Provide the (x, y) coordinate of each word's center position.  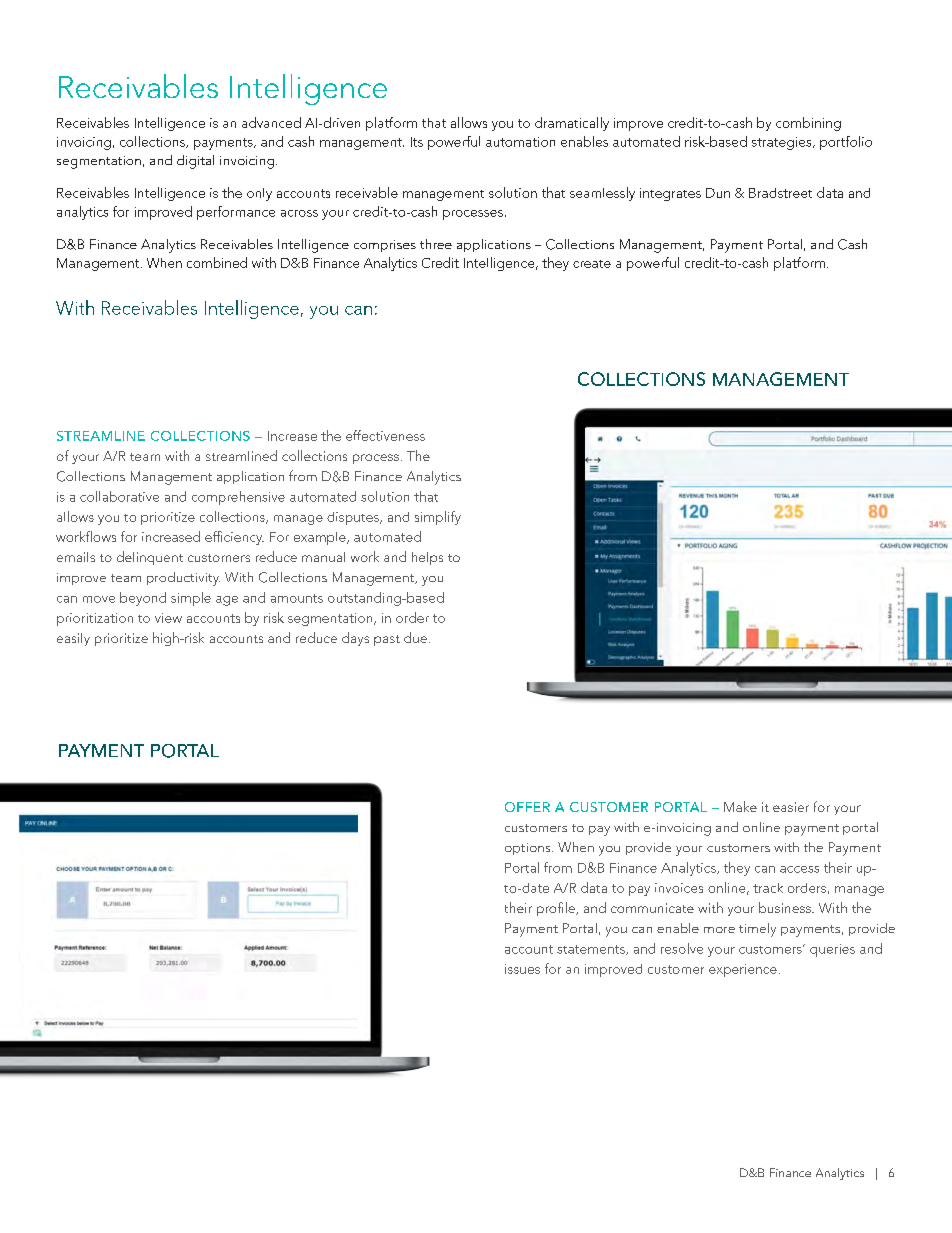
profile (557, 909)
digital (195, 162)
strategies (783, 143)
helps (427, 558)
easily (73, 639)
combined (217, 262)
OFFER (527, 807)
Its (417, 142)
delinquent (150, 558)
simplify (438, 518)
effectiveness (385, 435)
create (592, 264)
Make (740, 806)
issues (522, 969)
